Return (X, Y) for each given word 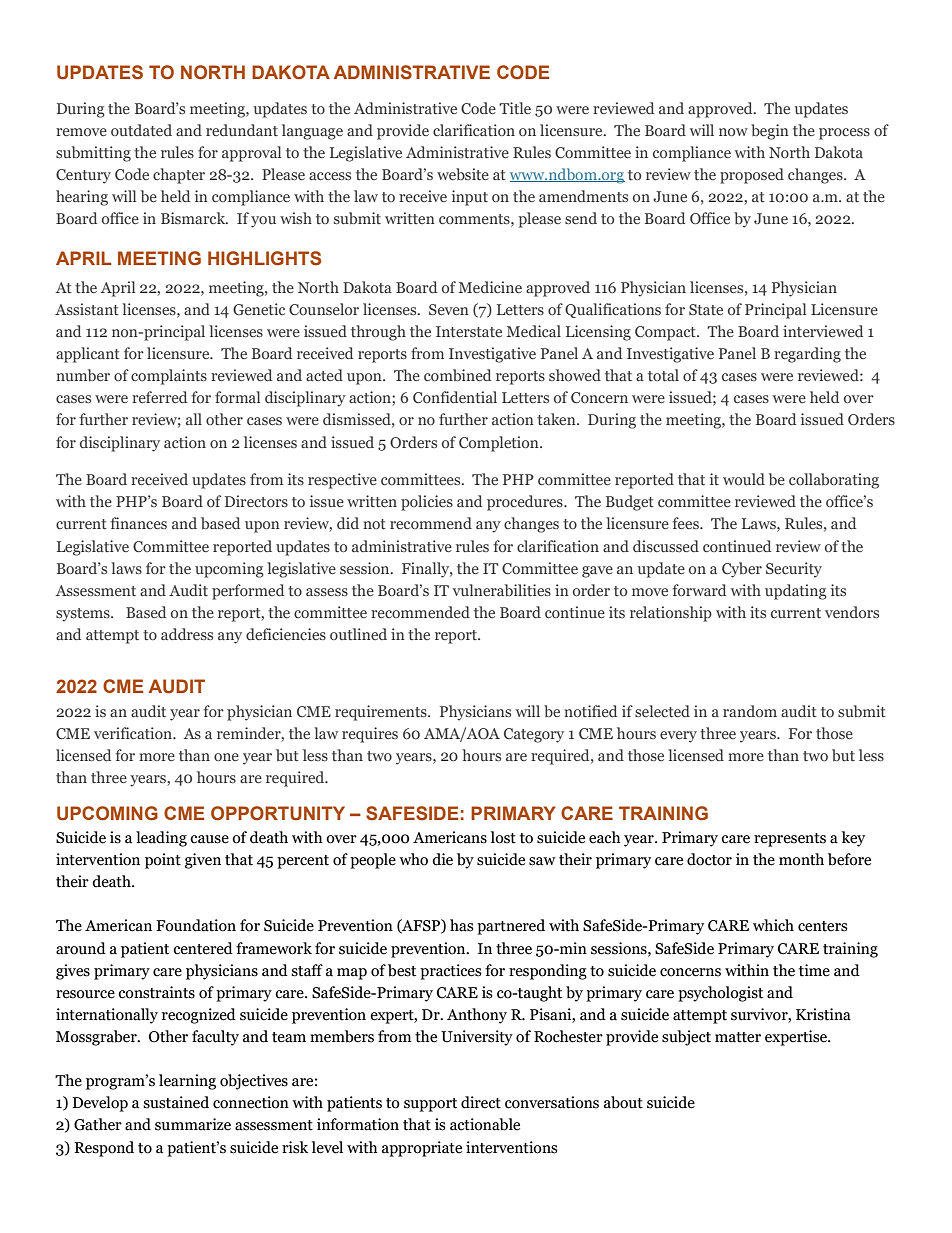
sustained (176, 1102)
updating (796, 592)
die (442, 859)
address (187, 634)
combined (457, 375)
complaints (169, 377)
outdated (141, 130)
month (801, 859)
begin (770, 132)
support (430, 1105)
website (463, 174)
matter (738, 1037)
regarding (807, 355)
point (163, 861)
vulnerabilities (501, 590)
